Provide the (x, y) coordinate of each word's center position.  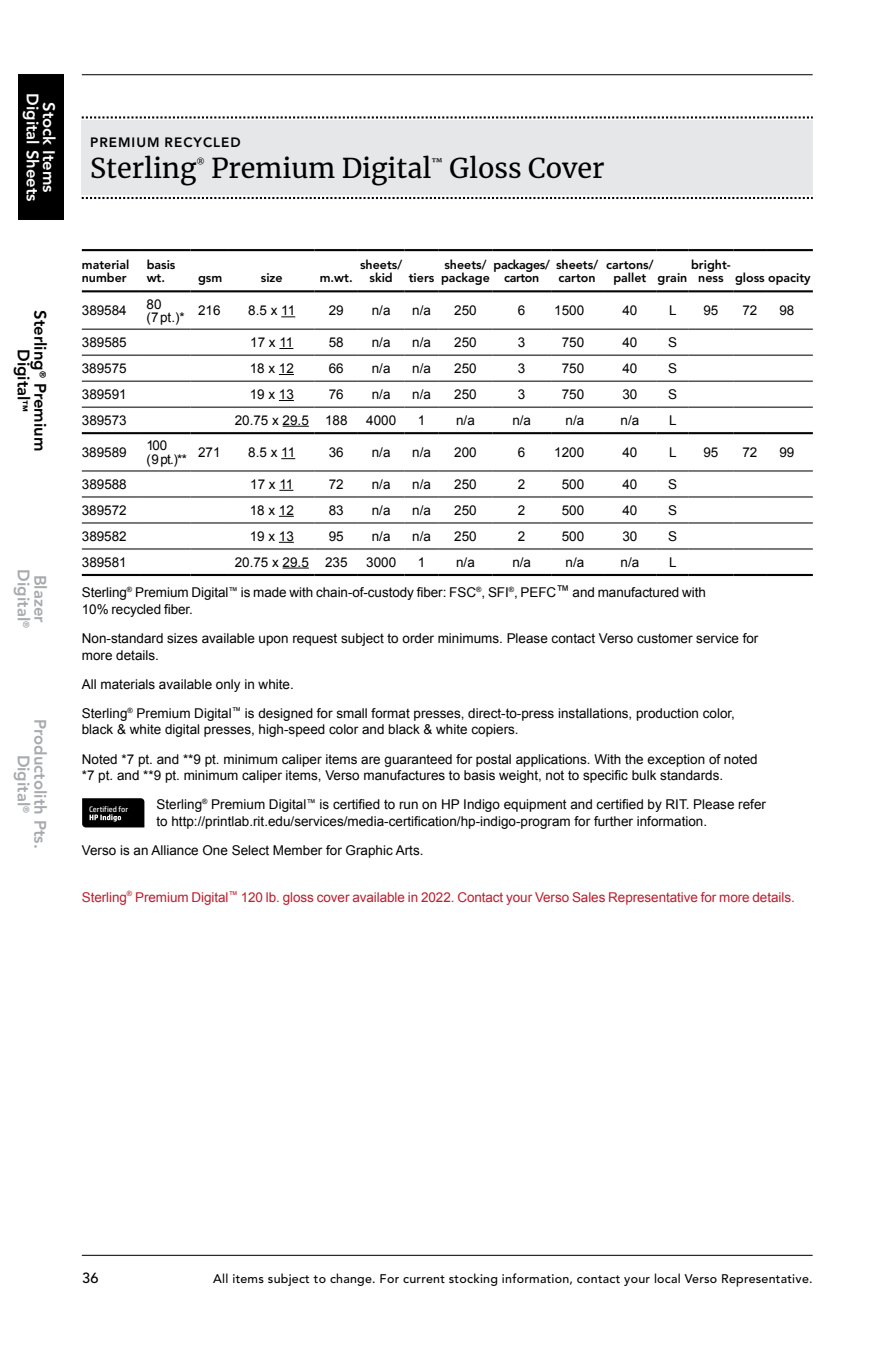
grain (672, 279)
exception (676, 760)
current (424, 1279)
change (352, 1279)
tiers (421, 277)
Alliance (174, 850)
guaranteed (418, 760)
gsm (210, 280)
